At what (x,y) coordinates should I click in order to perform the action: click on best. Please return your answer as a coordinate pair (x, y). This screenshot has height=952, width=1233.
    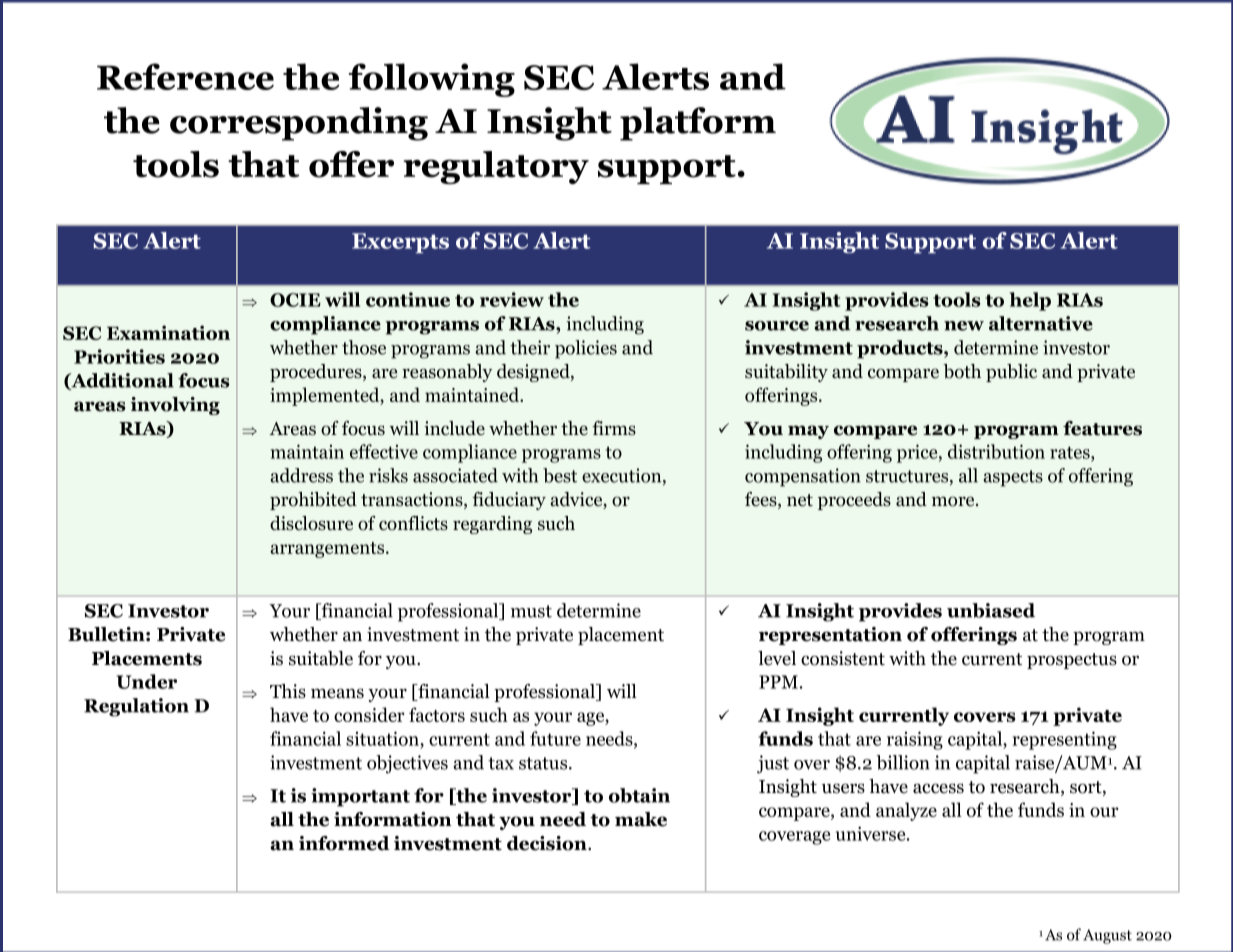
    Looking at the image, I should click on (560, 475).
